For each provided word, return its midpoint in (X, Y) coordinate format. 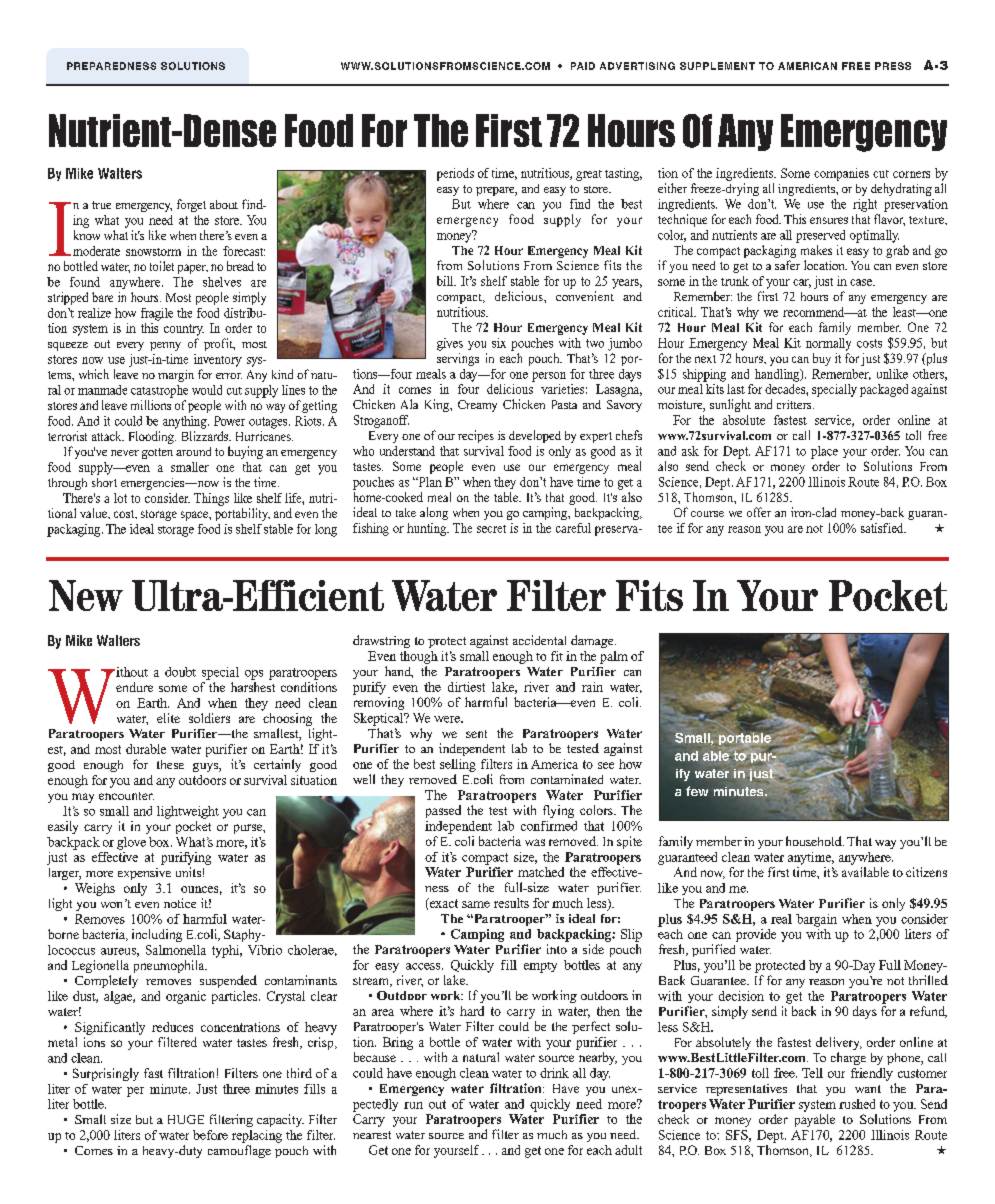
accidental (539, 640)
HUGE (186, 1119)
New (86, 595)
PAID (583, 66)
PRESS (893, 66)
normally (828, 344)
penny (165, 346)
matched (541, 872)
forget (191, 205)
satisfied (883, 528)
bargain (816, 920)
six (499, 343)
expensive (144, 874)
